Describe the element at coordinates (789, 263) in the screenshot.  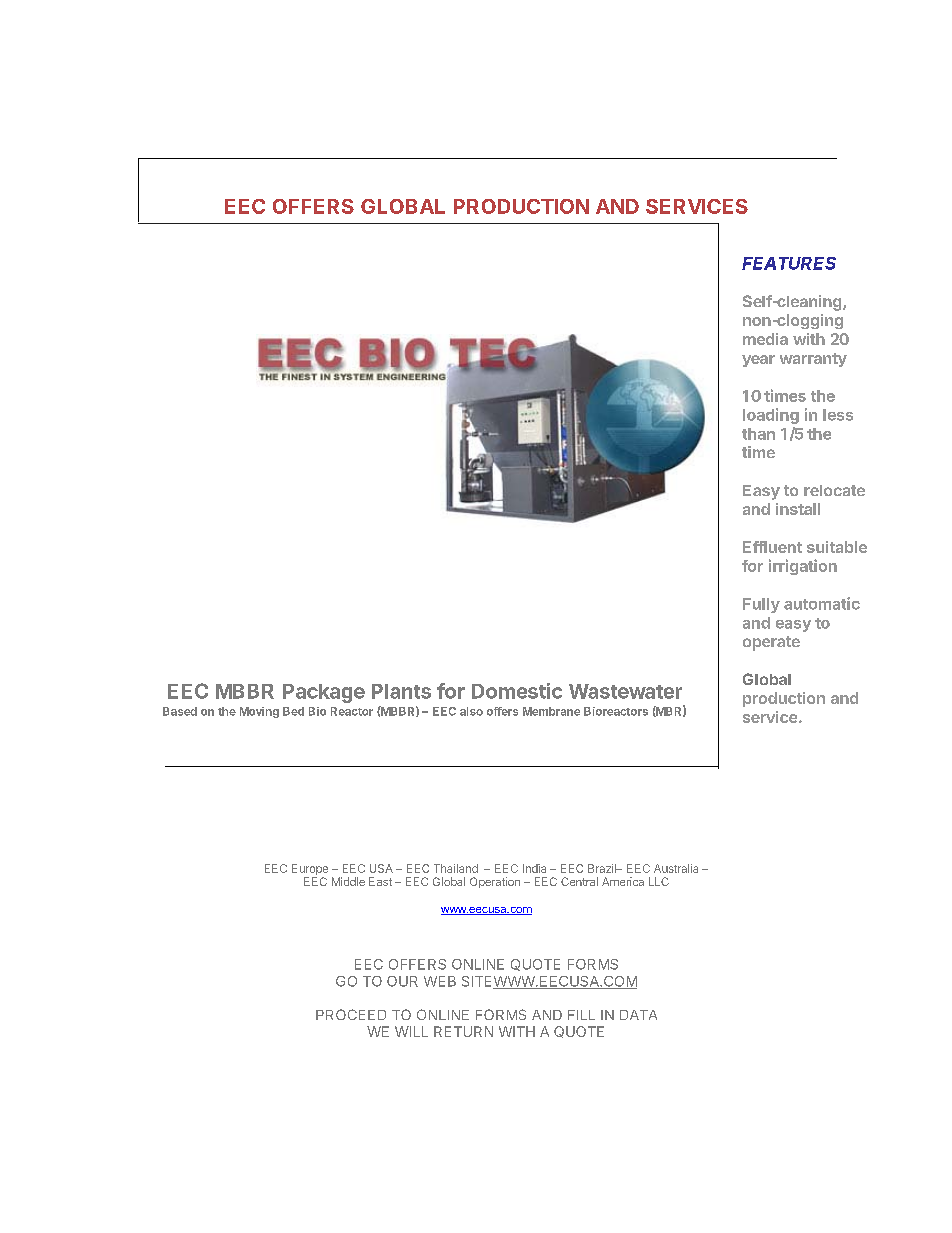
I see `FEATURES` at that location.
